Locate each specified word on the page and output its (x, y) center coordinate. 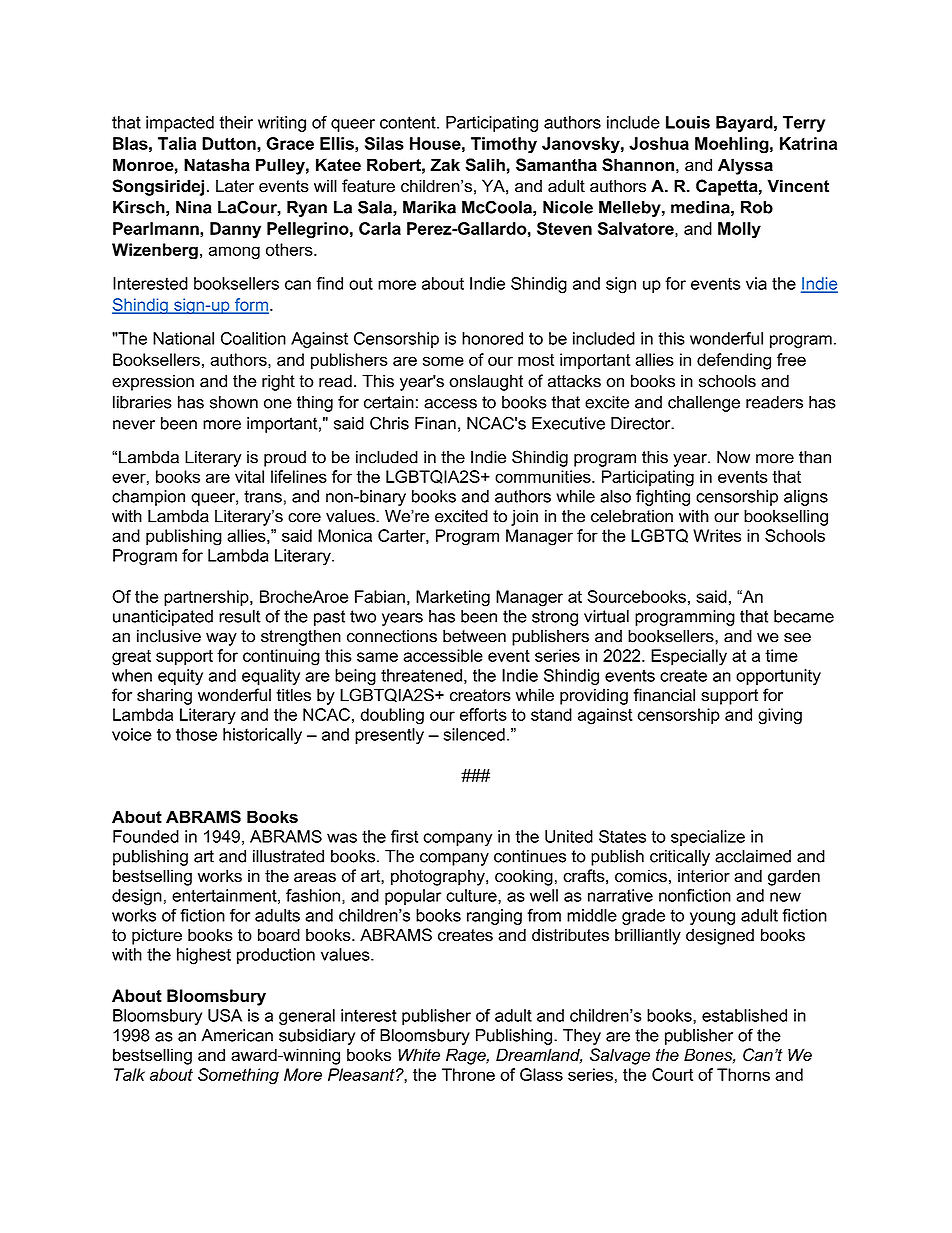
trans (263, 496)
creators (480, 695)
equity (180, 677)
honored (492, 338)
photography (439, 877)
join (524, 517)
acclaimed (753, 856)
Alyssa (745, 166)
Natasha (217, 165)
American (237, 1035)
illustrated (288, 856)
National (183, 338)
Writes (717, 535)
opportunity (778, 677)
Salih (485, 165)
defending (734, 361)
